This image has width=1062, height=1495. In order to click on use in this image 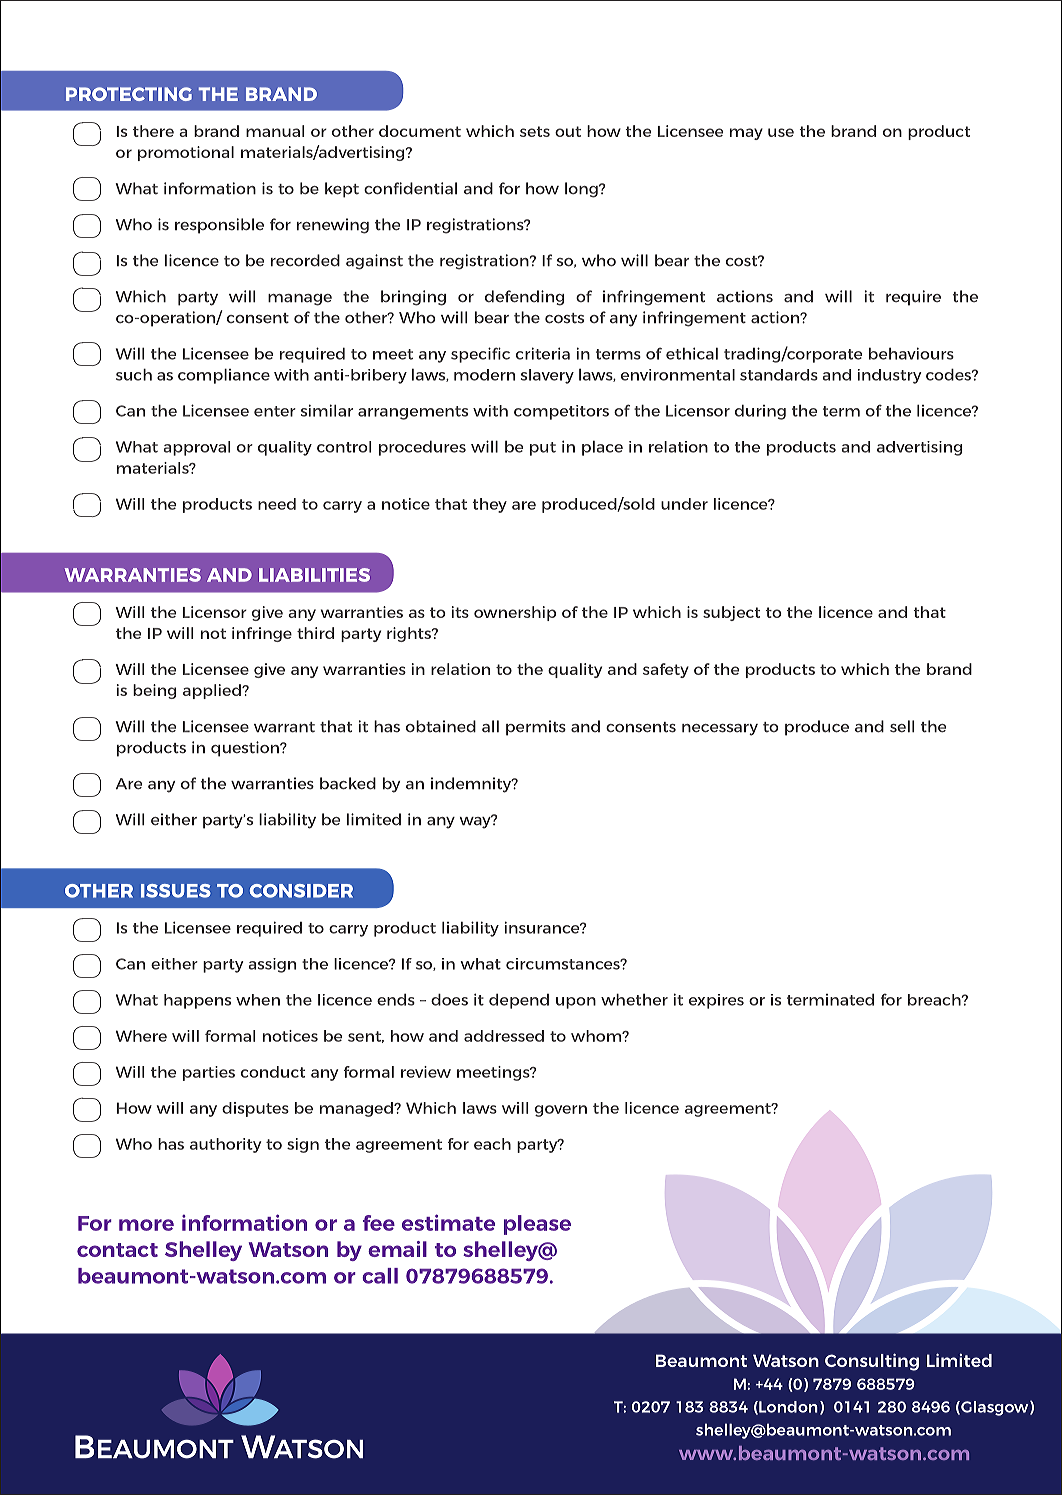, I will do `click(781, 132)`.
